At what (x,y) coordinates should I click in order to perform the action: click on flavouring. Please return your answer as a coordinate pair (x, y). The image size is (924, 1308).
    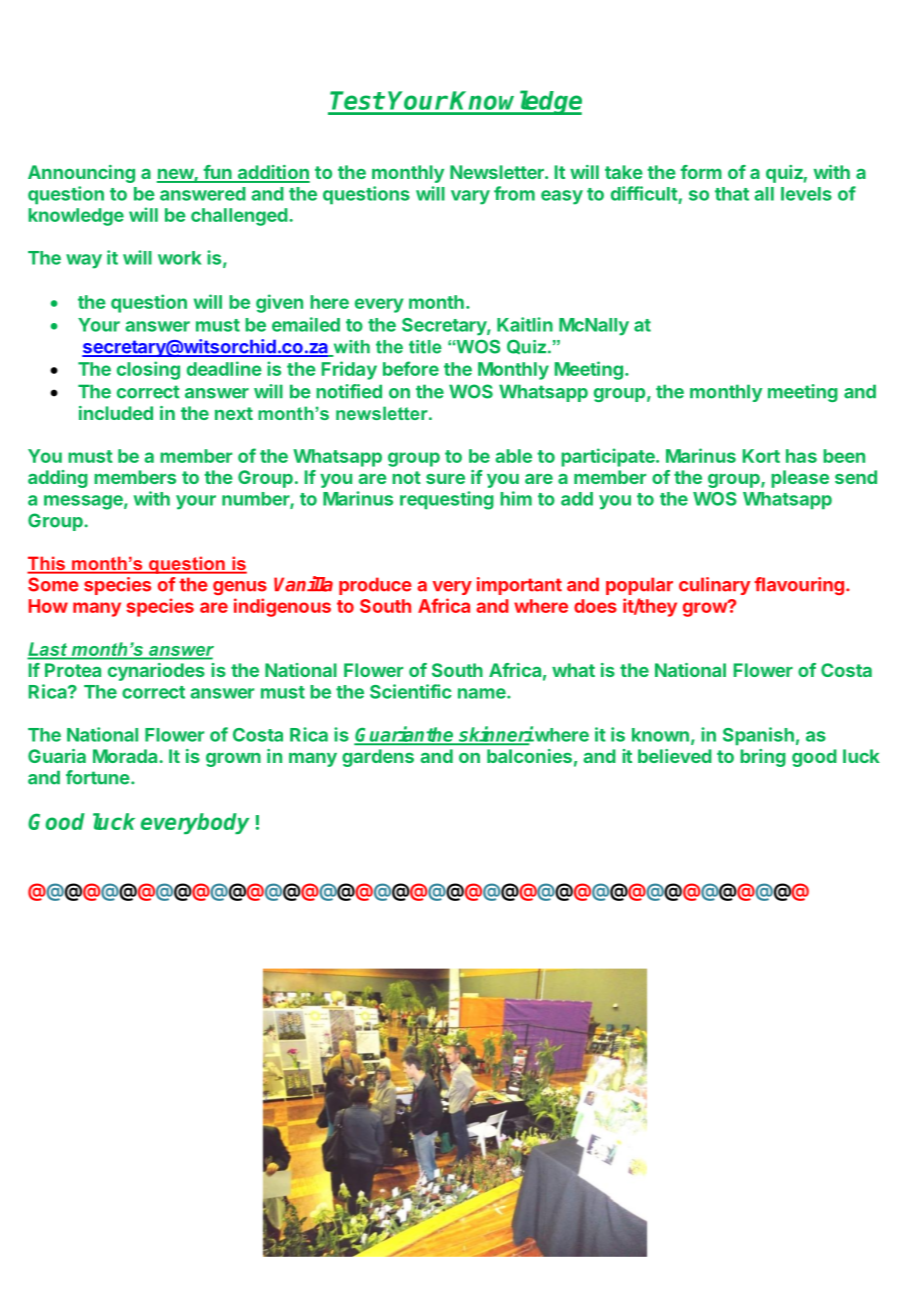
    Looking at the image, I should click on (799, 586).
